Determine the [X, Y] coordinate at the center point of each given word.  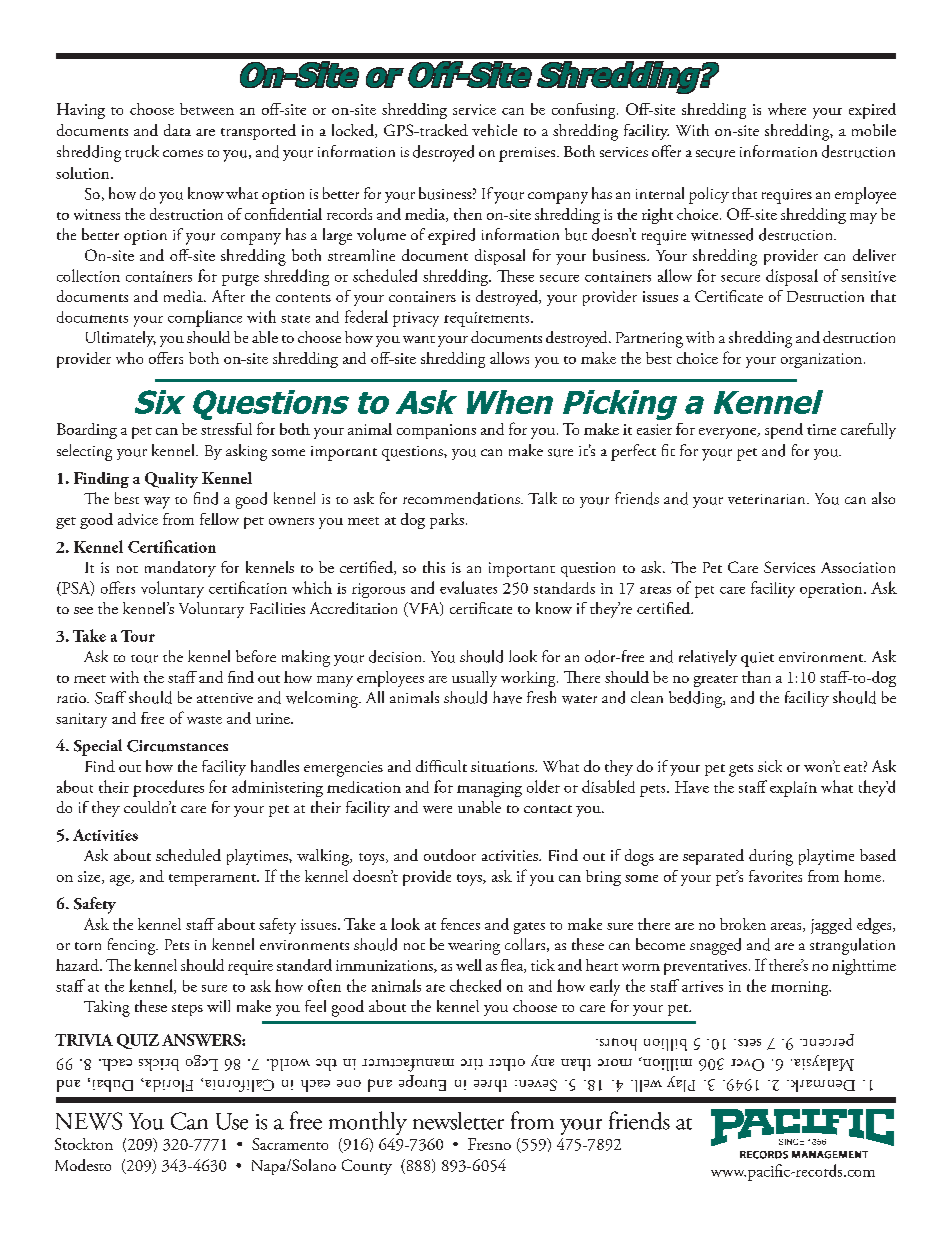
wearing [474, 947]
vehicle [494, 130]
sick [770, 766]
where [787, 109]
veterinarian [768, 499]
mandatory [180, 569]
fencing [133, 946]
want [419, 339]
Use [232, 1121]
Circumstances [177, 746]
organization [821, 360]
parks [447, 521]
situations [503, 766]
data [177, 130]
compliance [205, 318]
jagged [831, 926]
